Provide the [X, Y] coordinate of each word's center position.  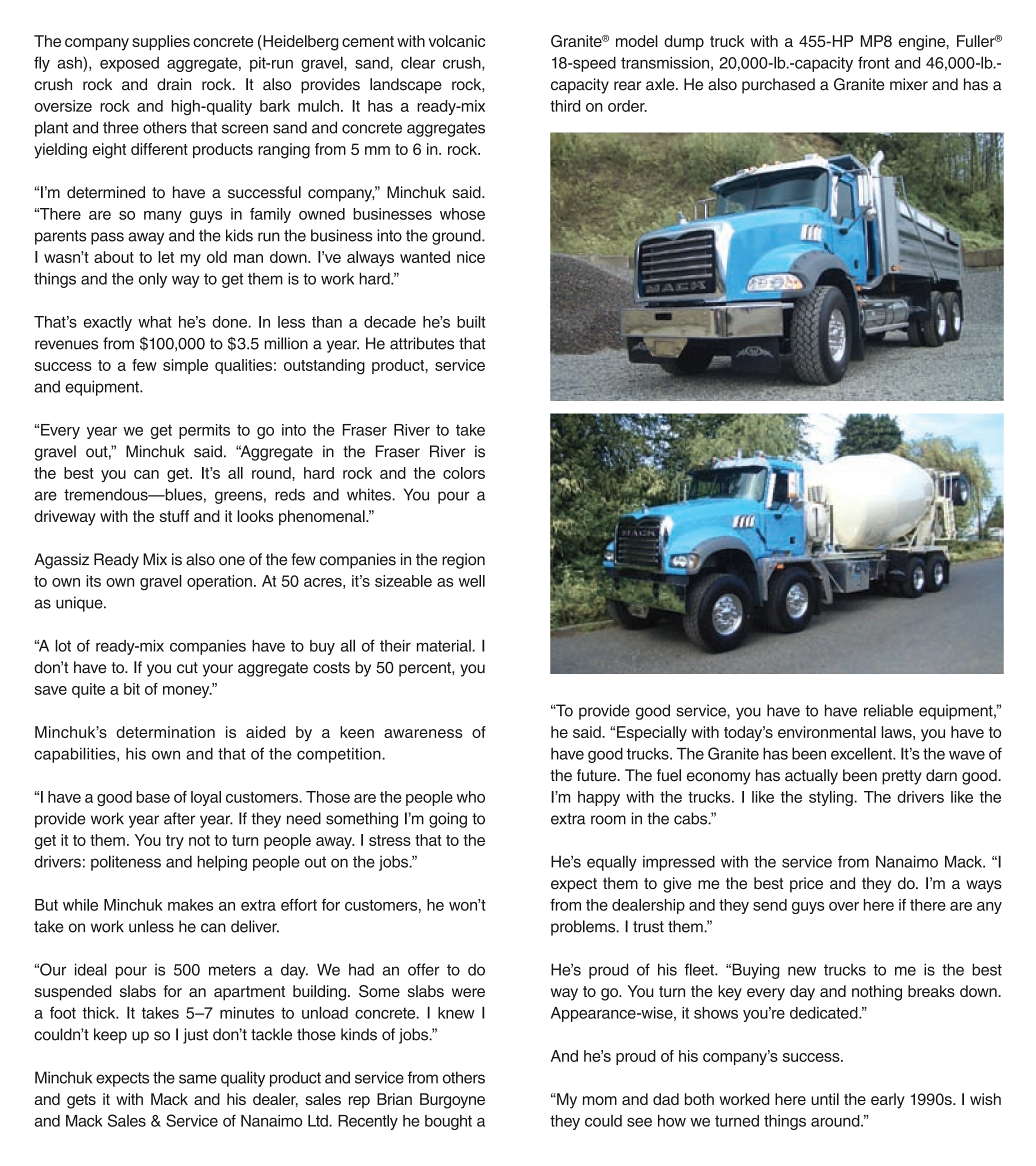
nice [471, 257]
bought [448, 1122]
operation [219, 582]
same [198, 1079]
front [874, 62]
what [155, 322]
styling [832, 798]
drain [174, 84]
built [471, 322]
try [175, 842]
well [472, 581]
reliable [888, 710]
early [888, 1101]
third [565, 106]
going [448, 820]
